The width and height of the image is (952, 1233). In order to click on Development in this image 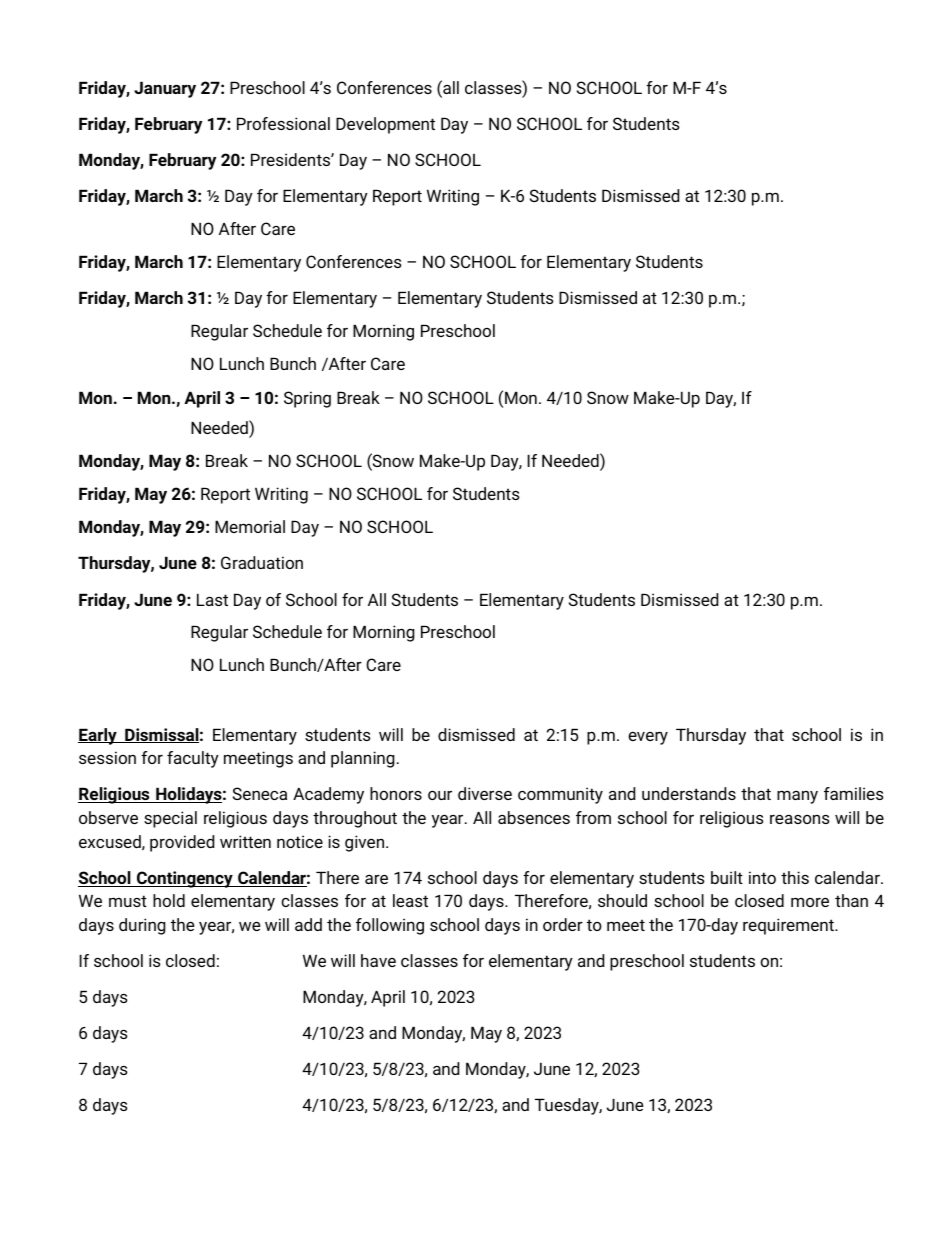, I will do `click(385, 125)`.
